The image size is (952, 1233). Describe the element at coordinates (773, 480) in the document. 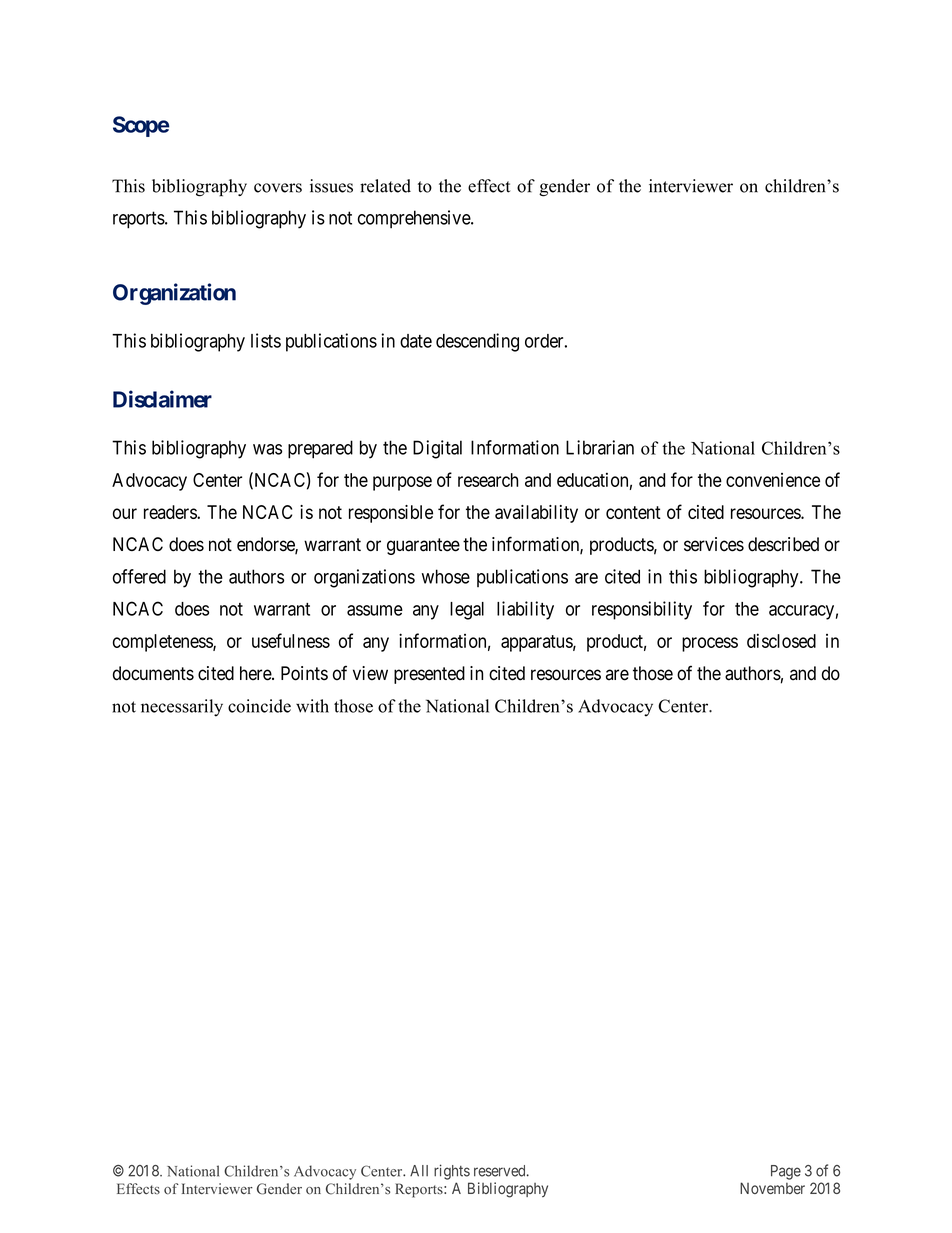

I see `convenience` at that location.
